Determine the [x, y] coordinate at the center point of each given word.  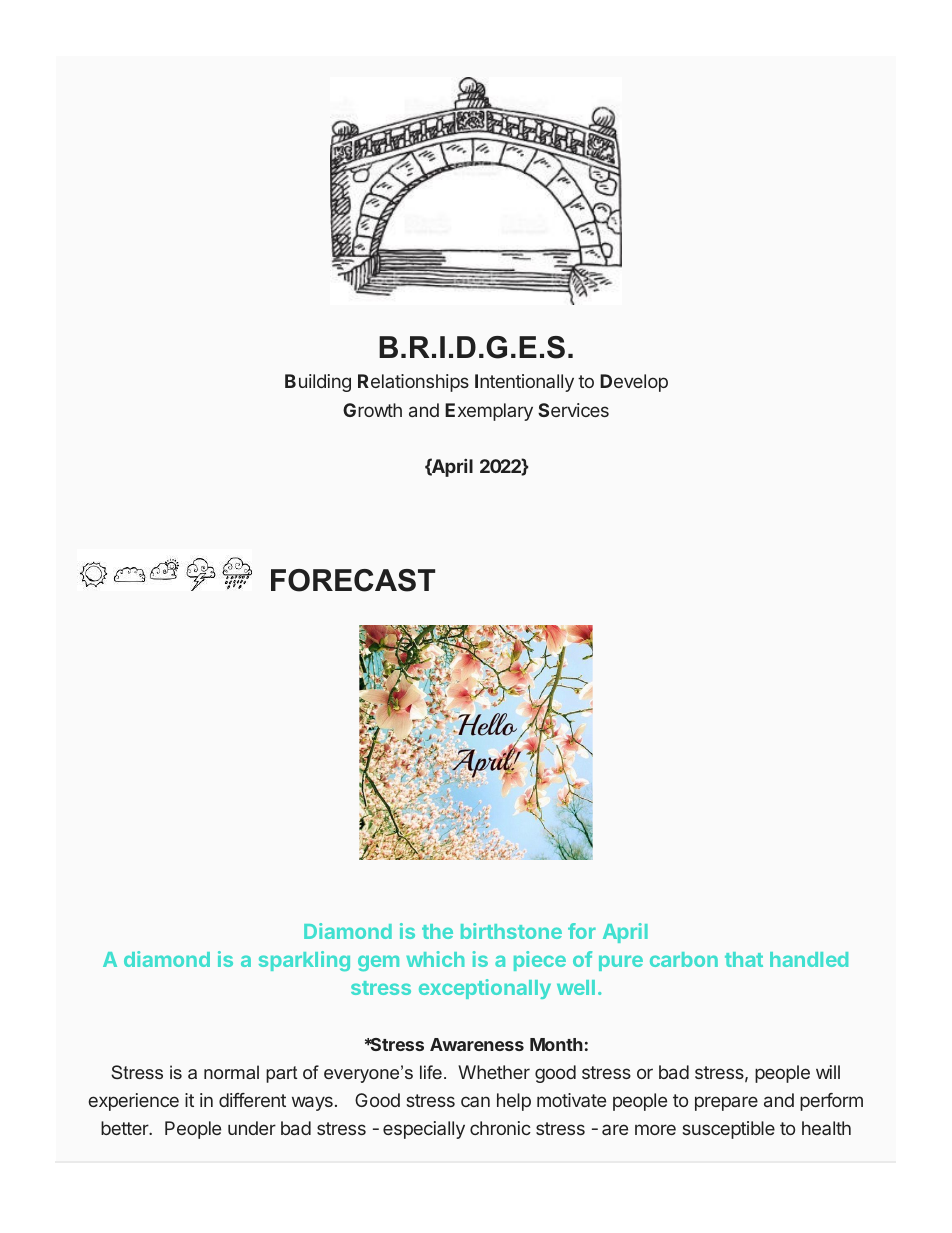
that [744, 959]
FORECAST [353, 580]
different [252, 1100]
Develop [634, 383]
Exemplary [489, 412]
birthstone [511, 931]
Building [318, 383]
